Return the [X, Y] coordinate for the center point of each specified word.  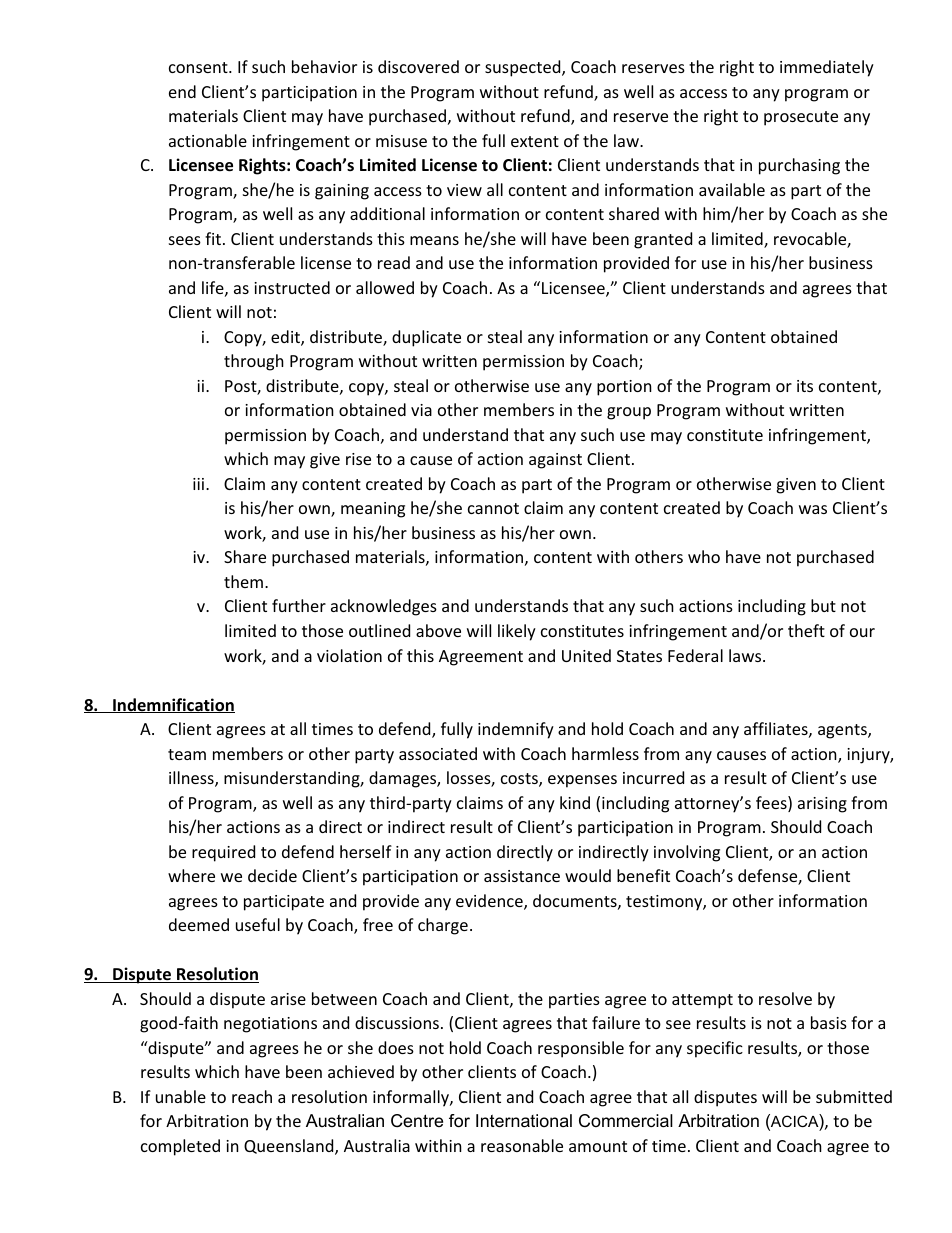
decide [272, 875]
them [243, 581]
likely [517, 632]
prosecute [801, 118]
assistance [522, 876]
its [805, 386]
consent [199, 67]
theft [806, 630]
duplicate [426, 338]
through [254, 362]
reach [252, 1096]
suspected [524, 68]
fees [772, 804]
